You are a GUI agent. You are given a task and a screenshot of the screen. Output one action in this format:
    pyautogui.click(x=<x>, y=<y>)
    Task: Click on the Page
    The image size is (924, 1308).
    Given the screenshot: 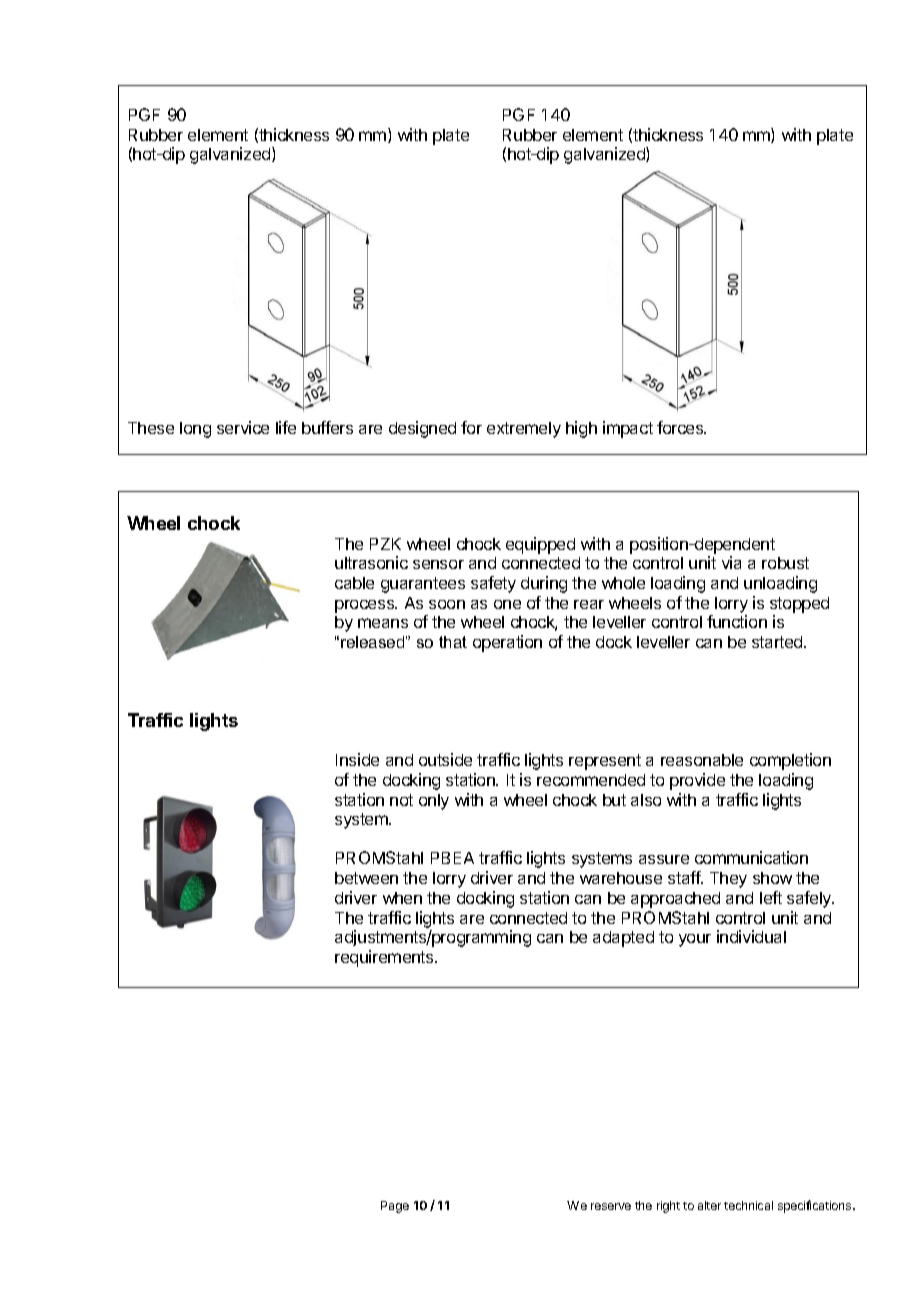 What is the action you would take?
    pyautogui.click(x=395, y=1207)
